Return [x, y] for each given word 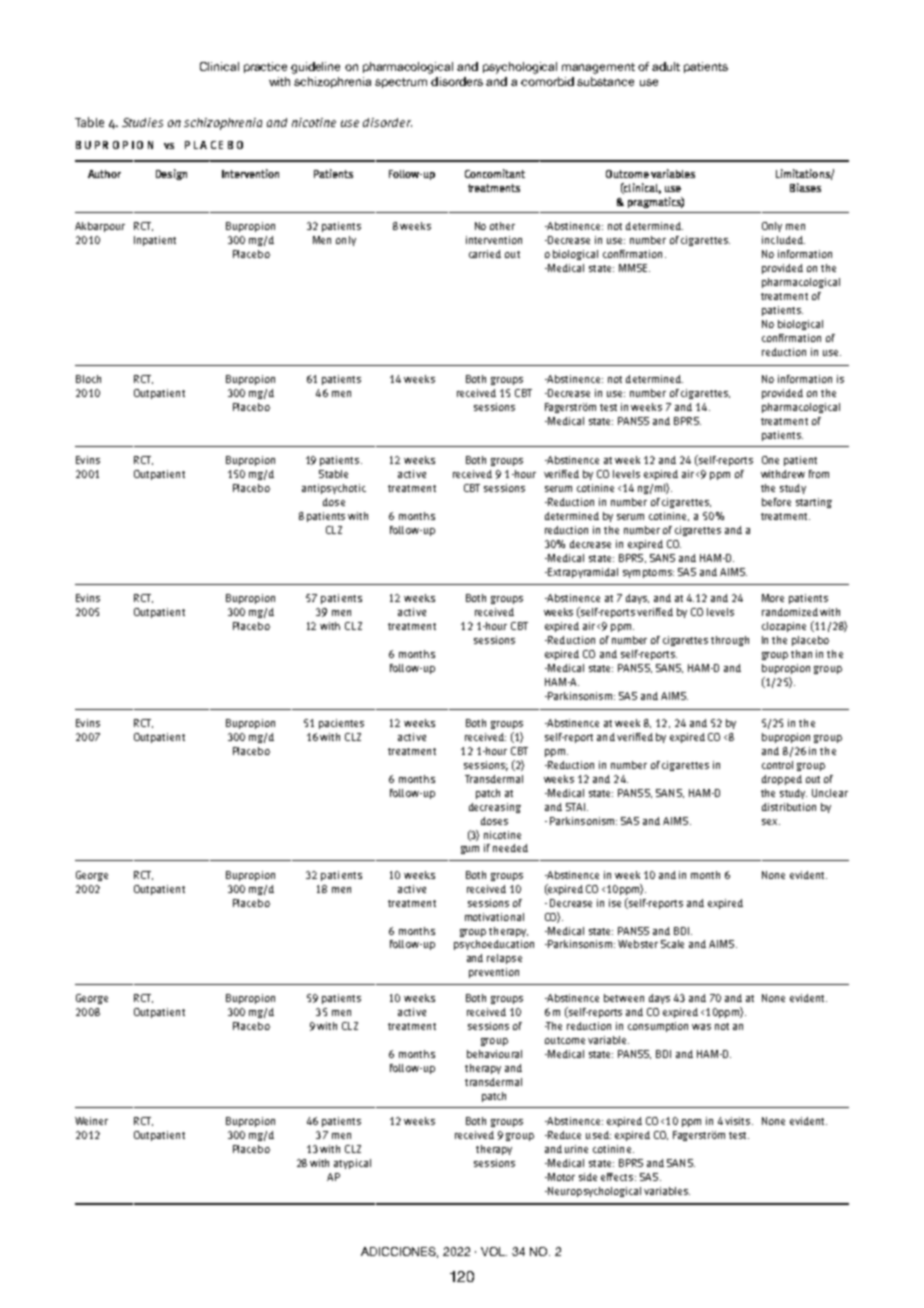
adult [666, 66]
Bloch [88, 379]
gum [470, 850]
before [776, 502]
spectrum [401, 83]
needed [510, 848]
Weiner [91, 1121]
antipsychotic [334, 489]
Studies [142, 122]
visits [739, 1121]
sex [771, 822]
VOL [494, 1251]
